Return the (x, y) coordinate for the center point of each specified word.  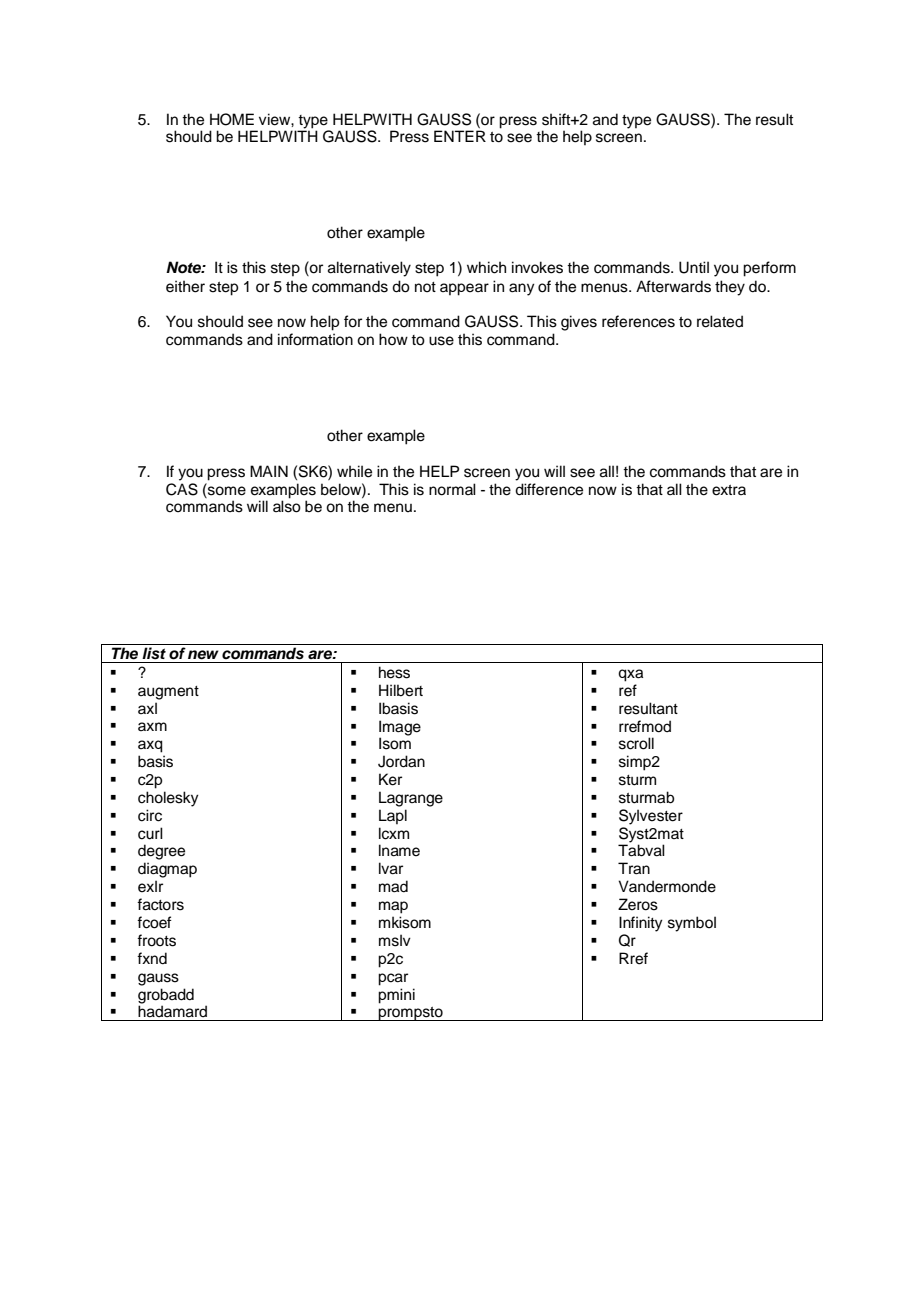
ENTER (460, 136)
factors (160, 904)
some (226, 490)
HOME (232, 119)
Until (694, 267)
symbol (692, 924)
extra (729, 490)
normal (452, 489)
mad (393, 886)
